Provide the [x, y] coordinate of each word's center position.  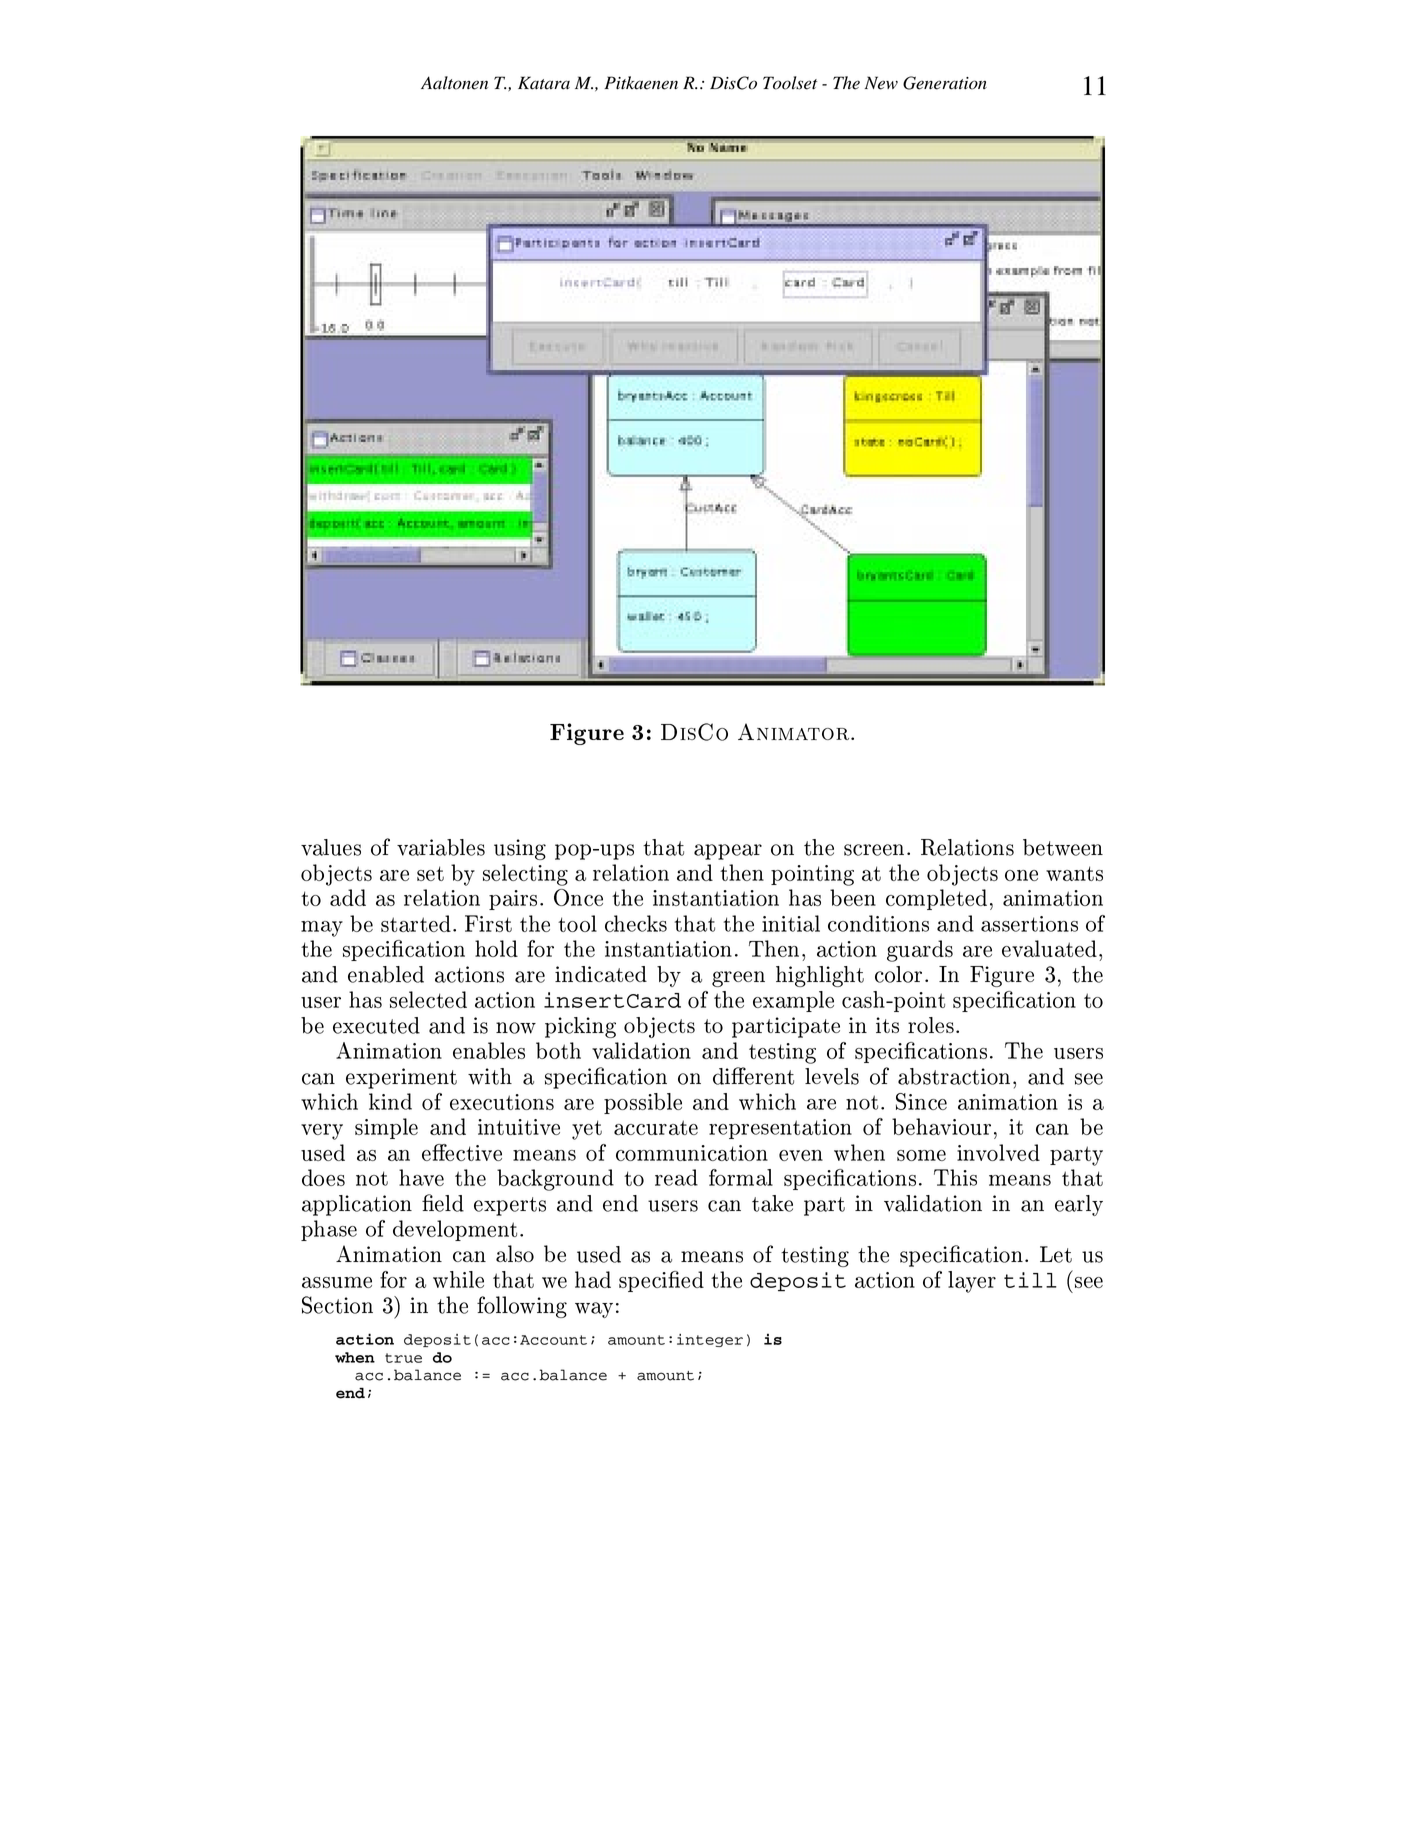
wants [1074, 873]
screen [874, 850]
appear [728, 852]
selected [428, 999]
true [403, 1358]
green [738, 979]
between [1063, 847]
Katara [544, 83]
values [331, 847]
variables [441, 847]
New [881, 83]
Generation [945, 83]
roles [931, 1025]
